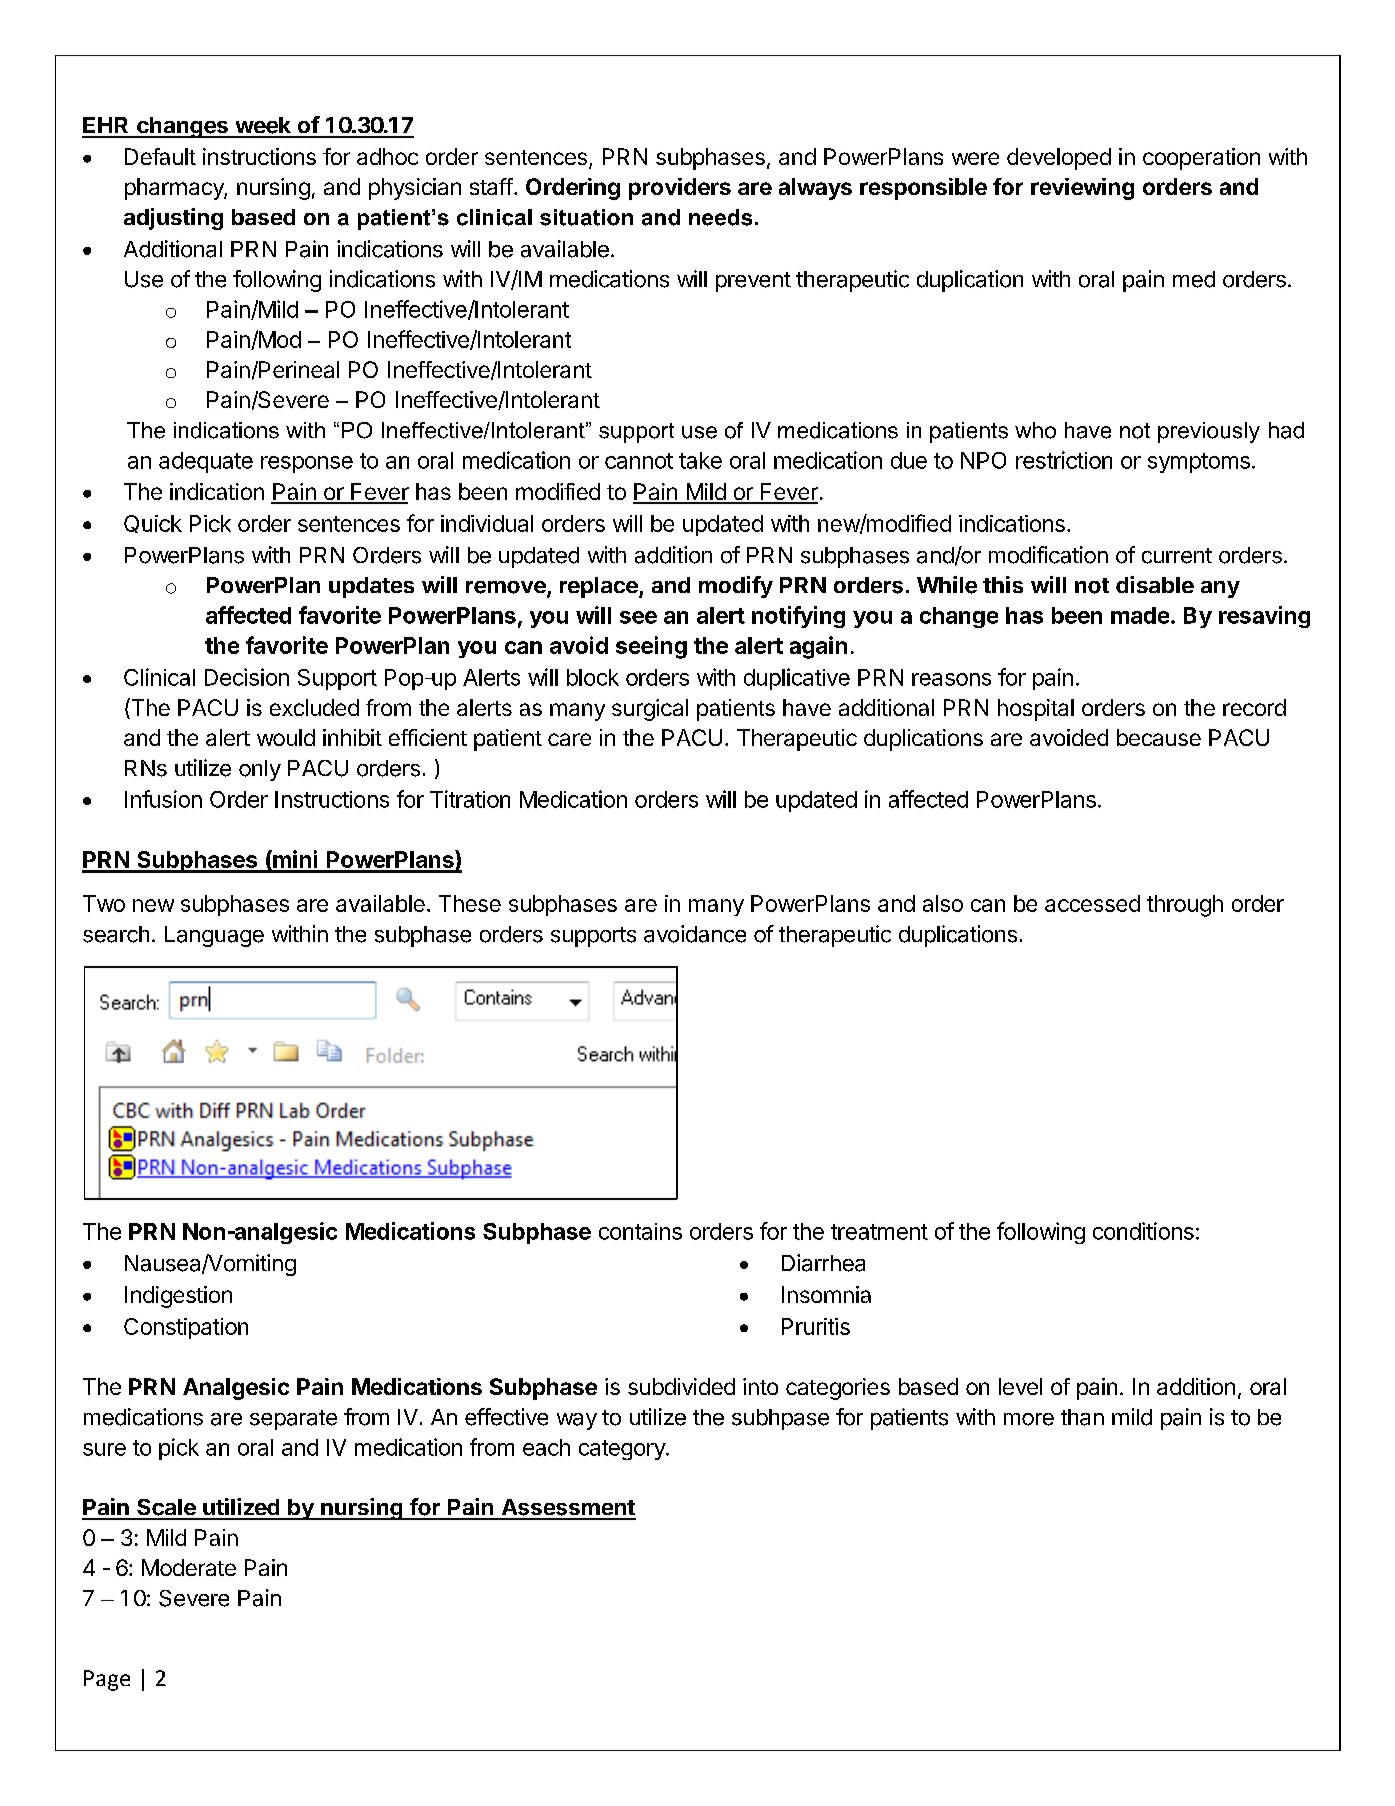  Describe the element at coordinates (173, 219) in the image. I see `adjusting` at that location.
